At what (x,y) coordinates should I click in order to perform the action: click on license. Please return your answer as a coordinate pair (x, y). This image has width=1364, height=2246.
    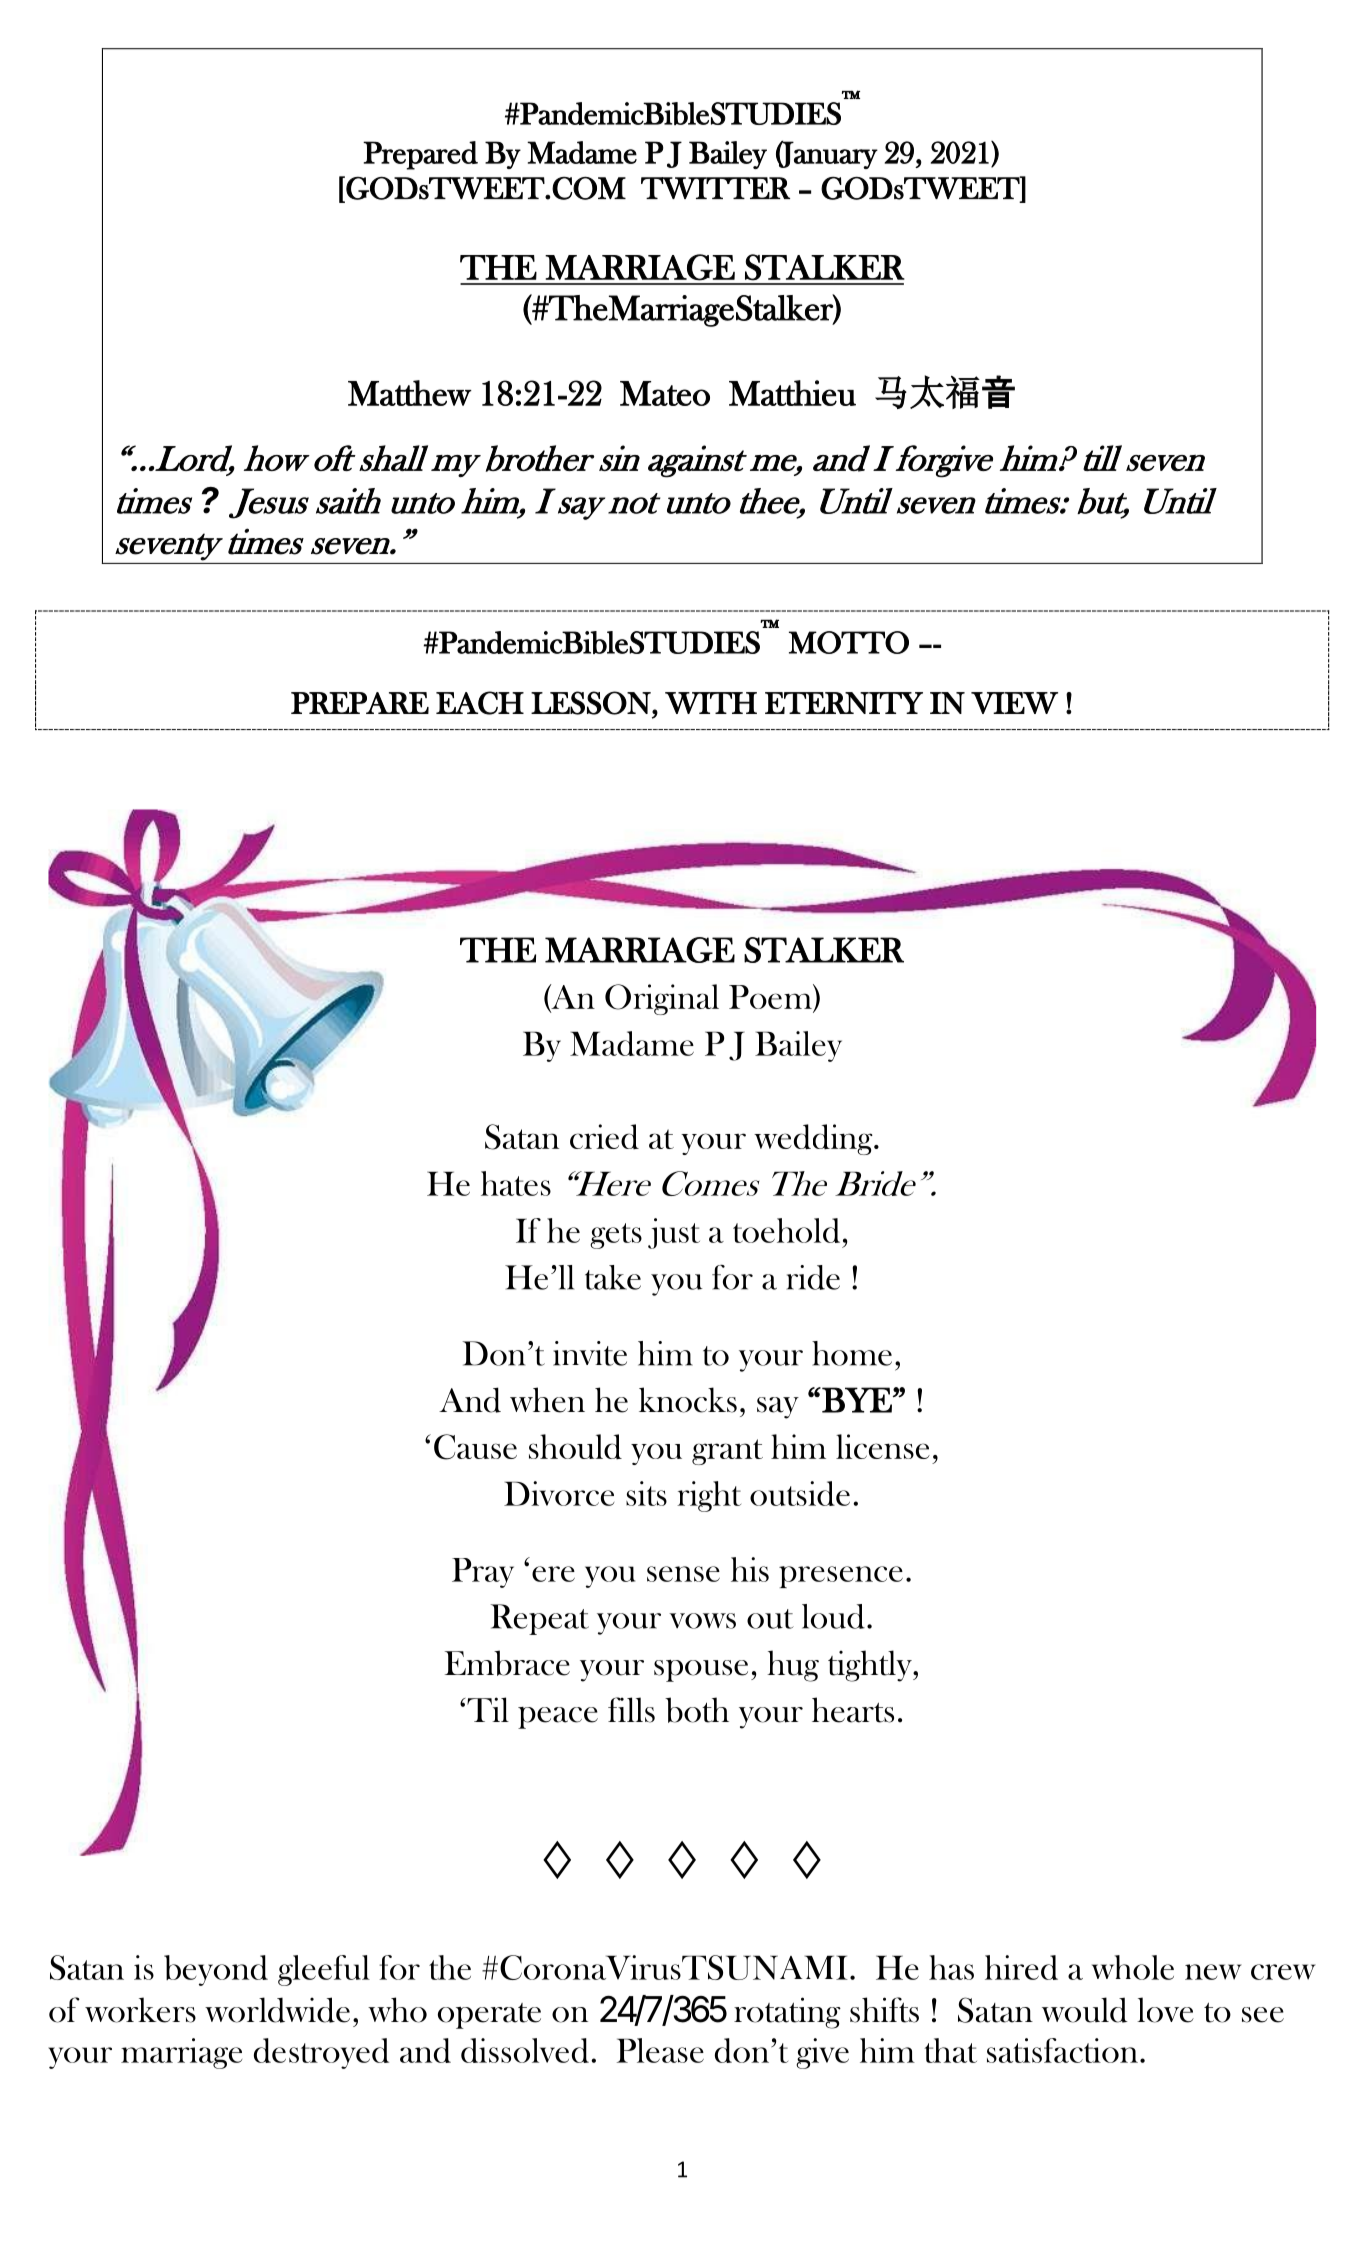
    Looking at the image, I should click on (883, 1446).
